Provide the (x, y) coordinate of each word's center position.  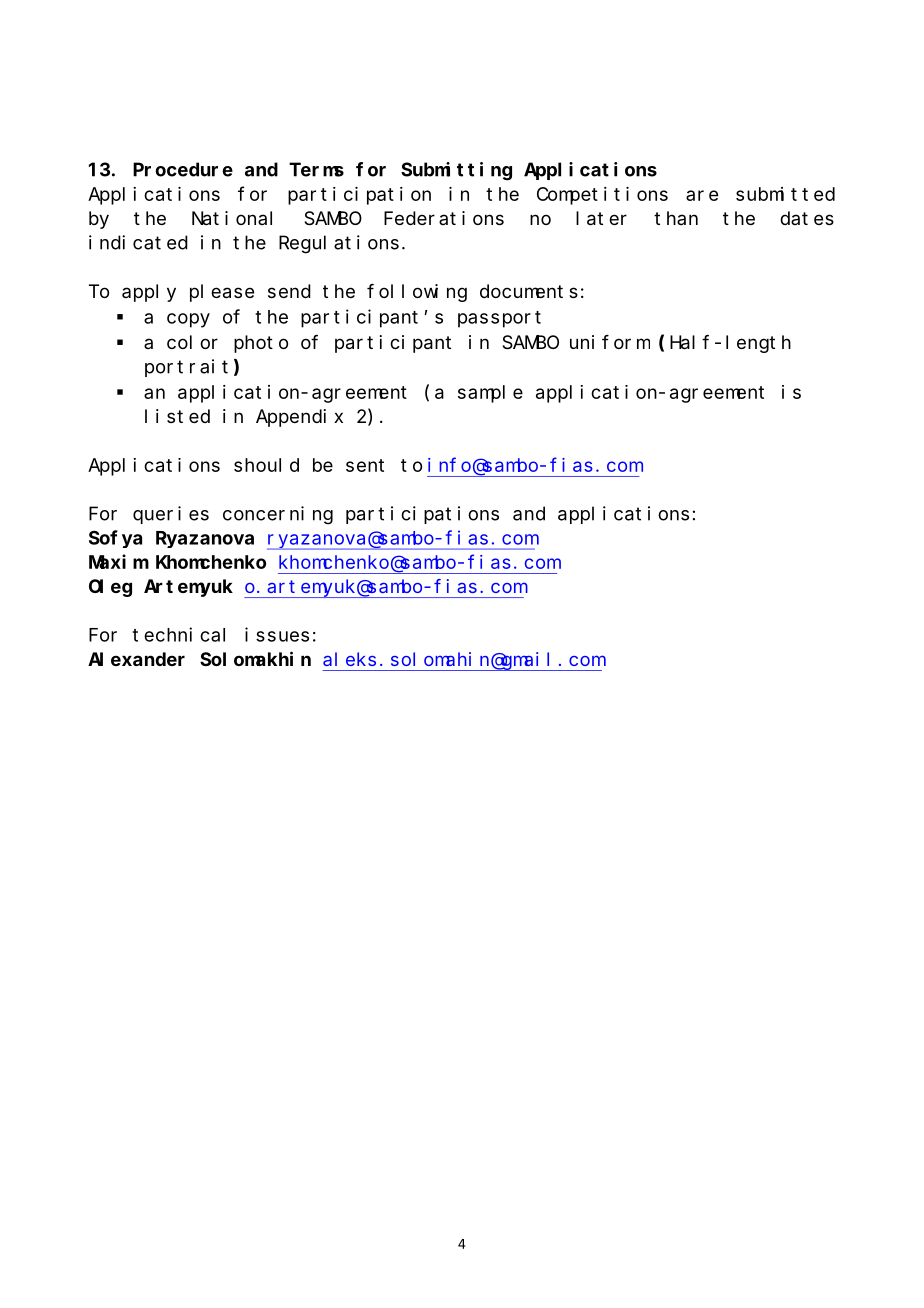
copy (188, 320)
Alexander (136, 659)
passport (499, 319)
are (702, 195)
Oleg (110, 588)
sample (490, 394)
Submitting (456, 171)
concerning (278, 515)
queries (171, 515)
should (266, 465)
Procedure (183, 169)
